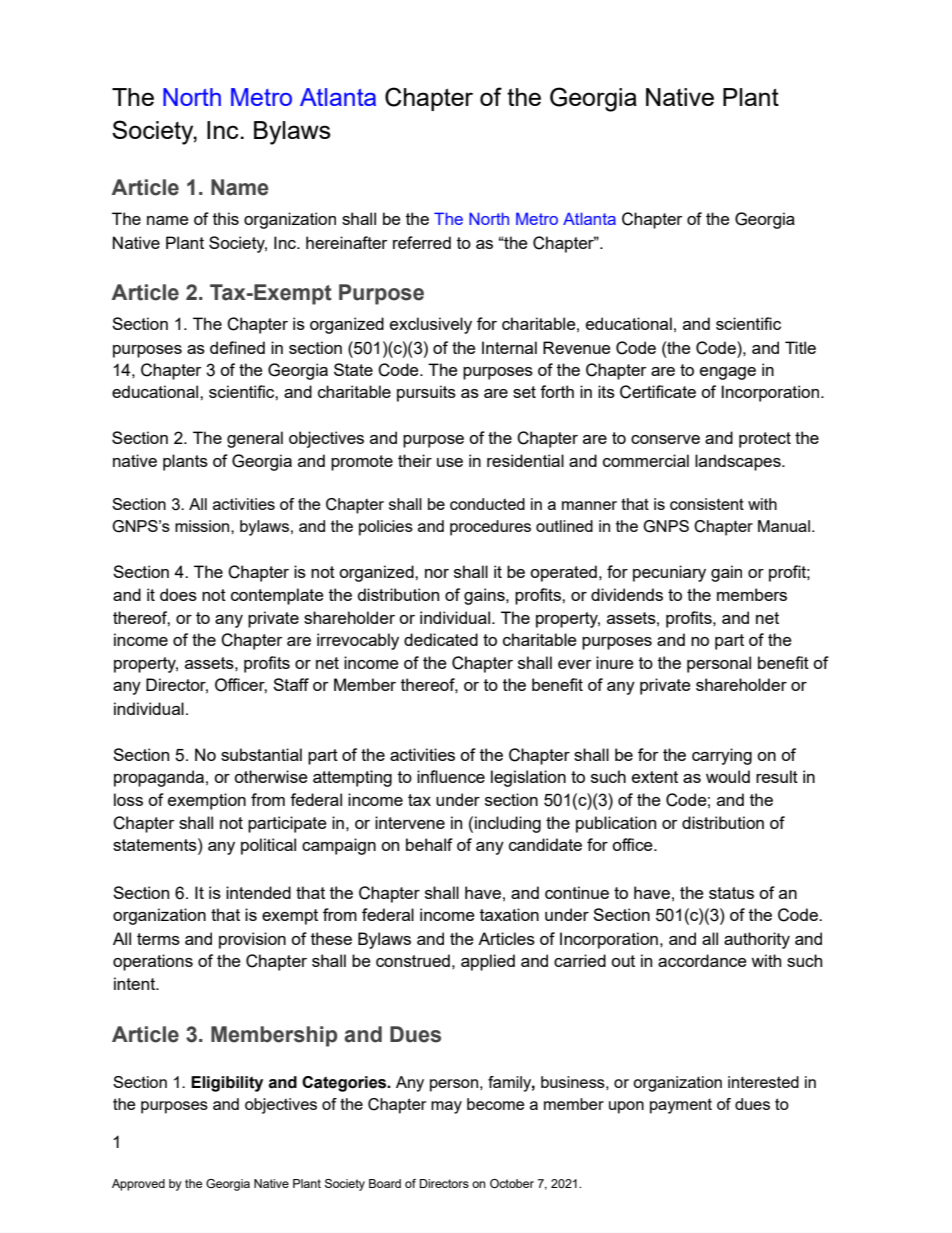 The width and height of the screenshot is (952, 1233). Describe the element at coordinates (291, 684) in the screenshot. I see `Staff` at that location.
